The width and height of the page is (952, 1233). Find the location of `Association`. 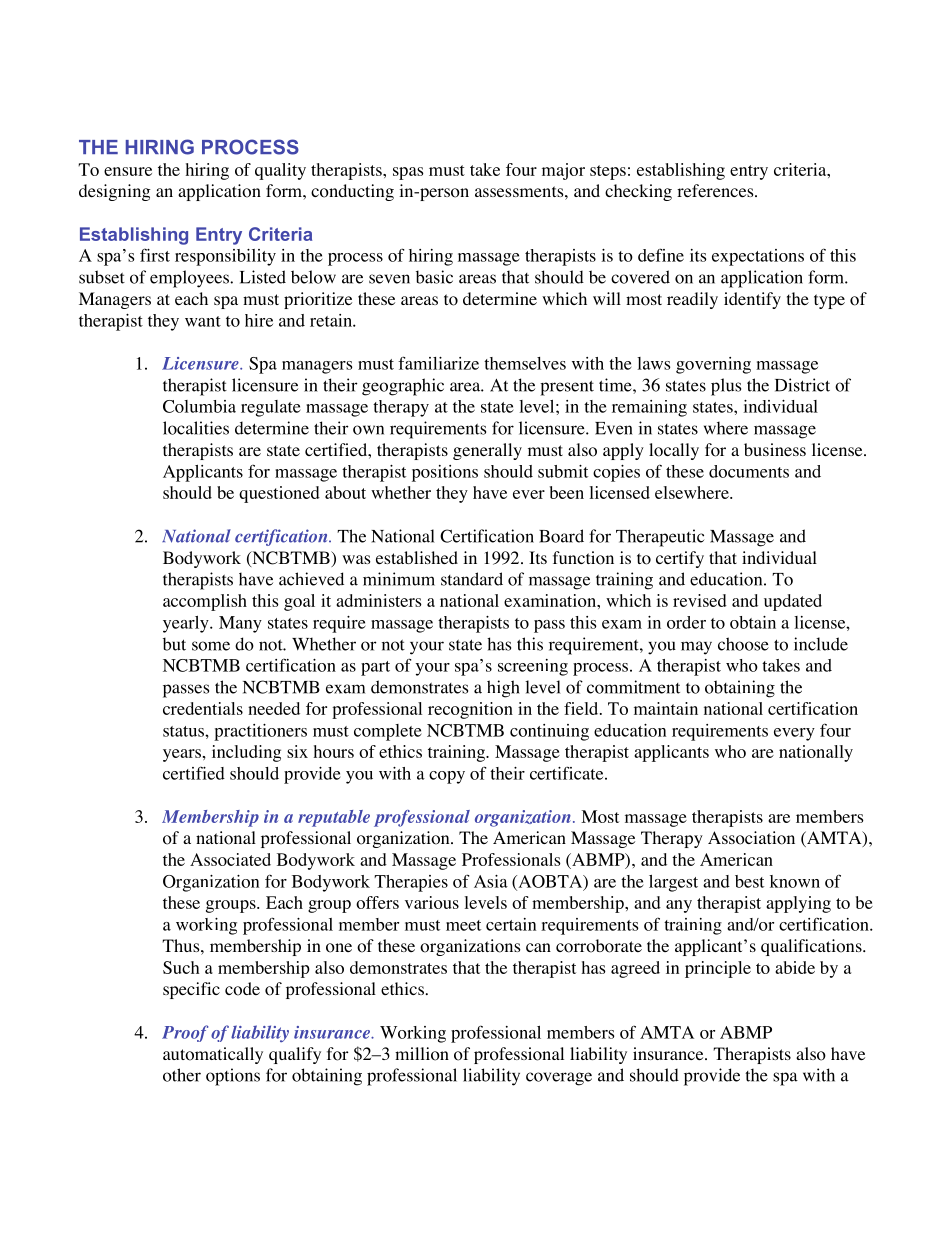

Association is located at coordinates (751, 838).
